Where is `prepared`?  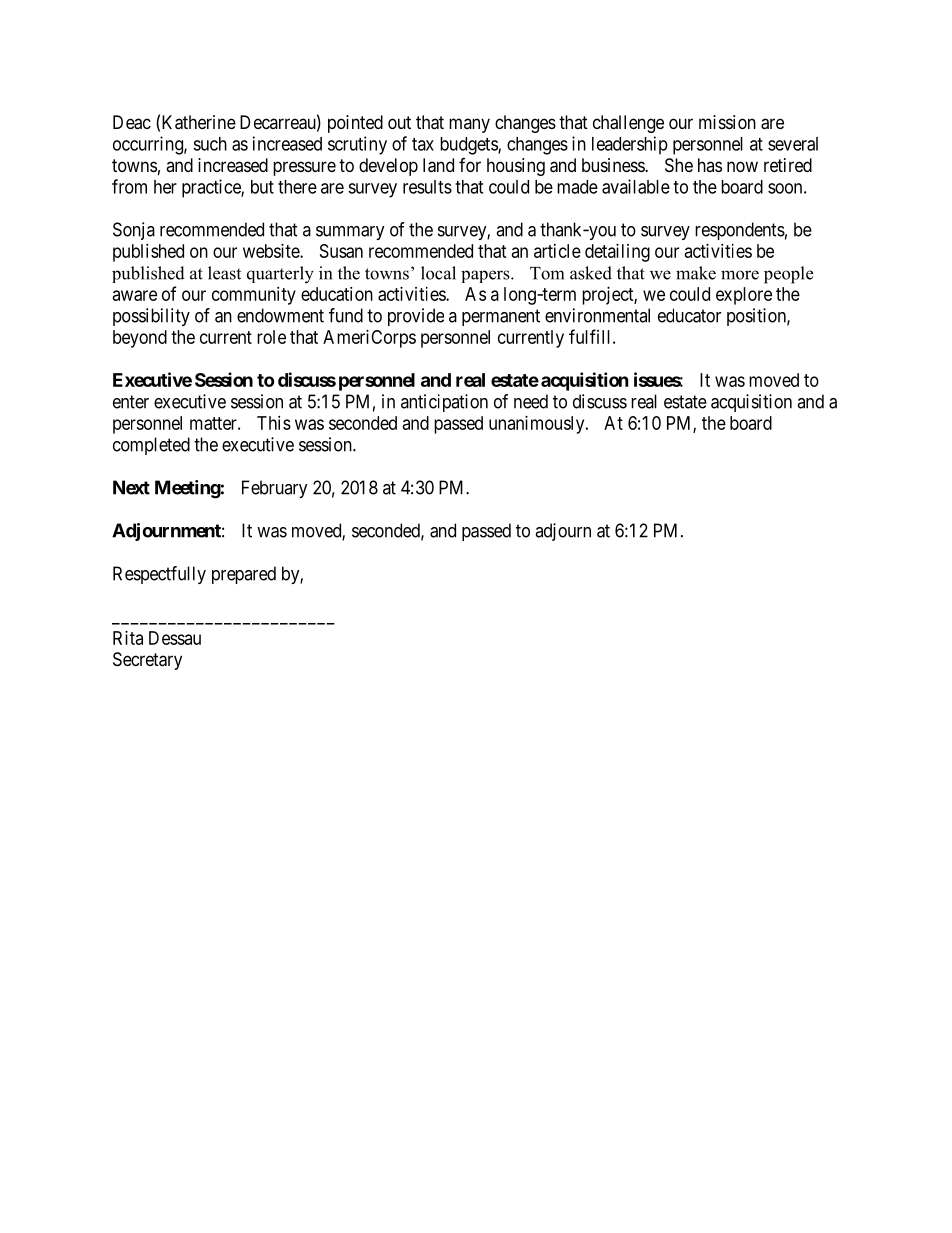 prepared is located at coordinates (244, 575).
